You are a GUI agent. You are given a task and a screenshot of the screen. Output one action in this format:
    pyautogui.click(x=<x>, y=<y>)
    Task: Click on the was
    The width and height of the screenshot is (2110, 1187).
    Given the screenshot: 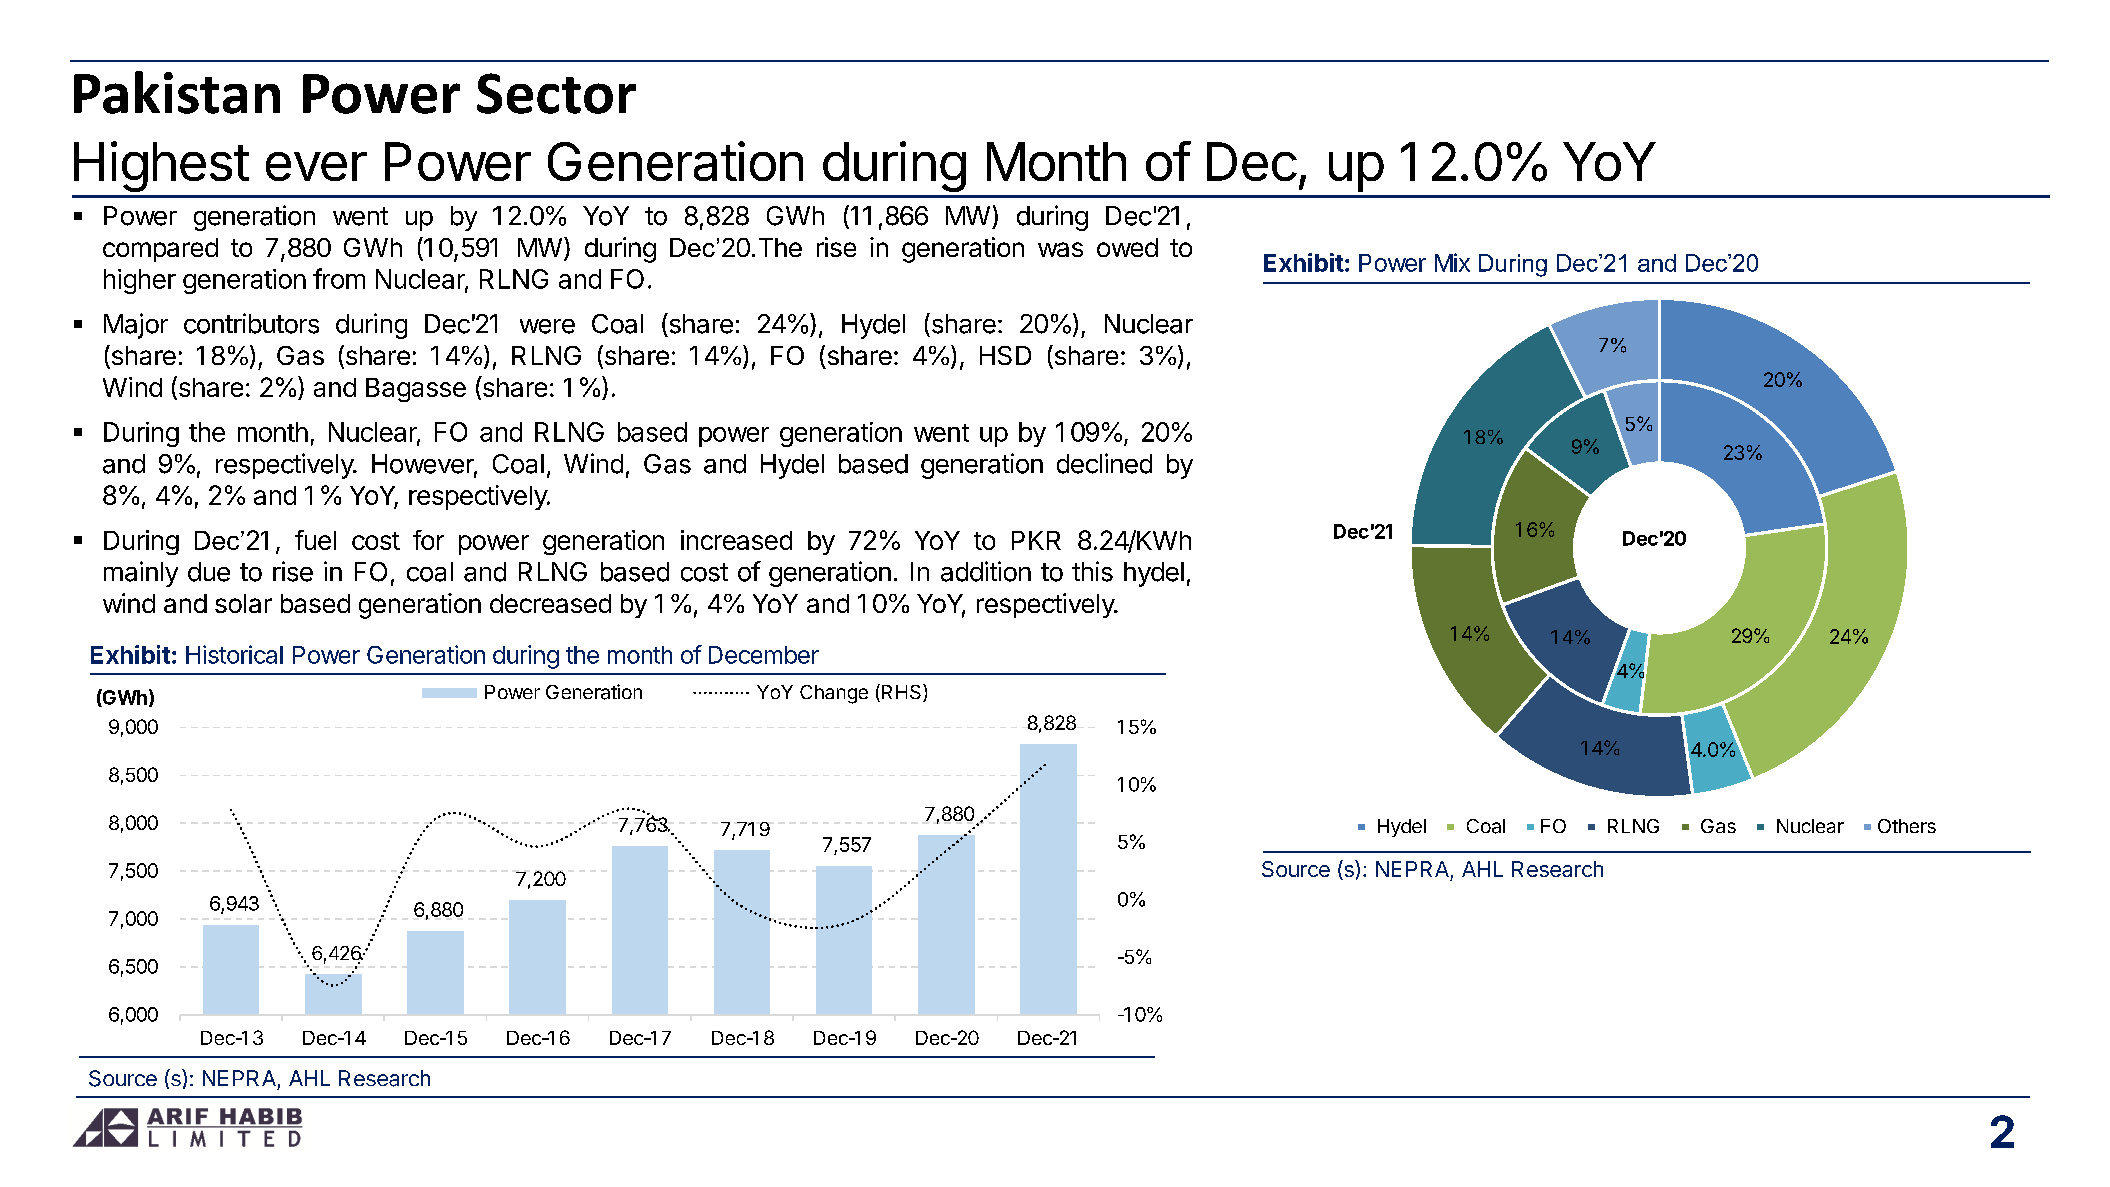 What is the action you would take?
    pyautogui.click(x=1060, y=249)
